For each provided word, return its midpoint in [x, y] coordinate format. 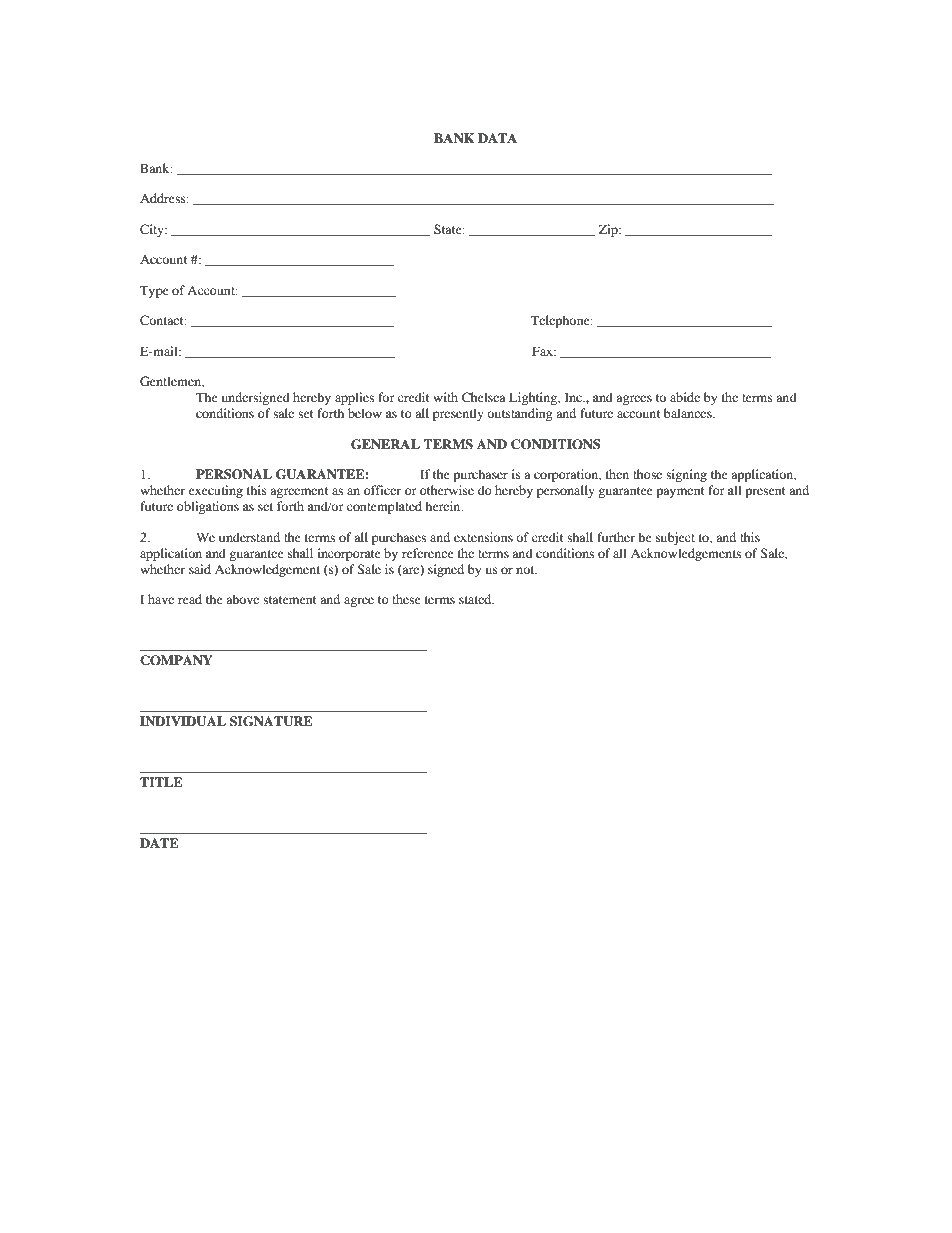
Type [154, 291]
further [616, 537]
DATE [159, 843]
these [406, 599]
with [445, 397]
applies [354, 398]
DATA [497, 138]
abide [685, 397]
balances [689, 413]
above [242, 599]
